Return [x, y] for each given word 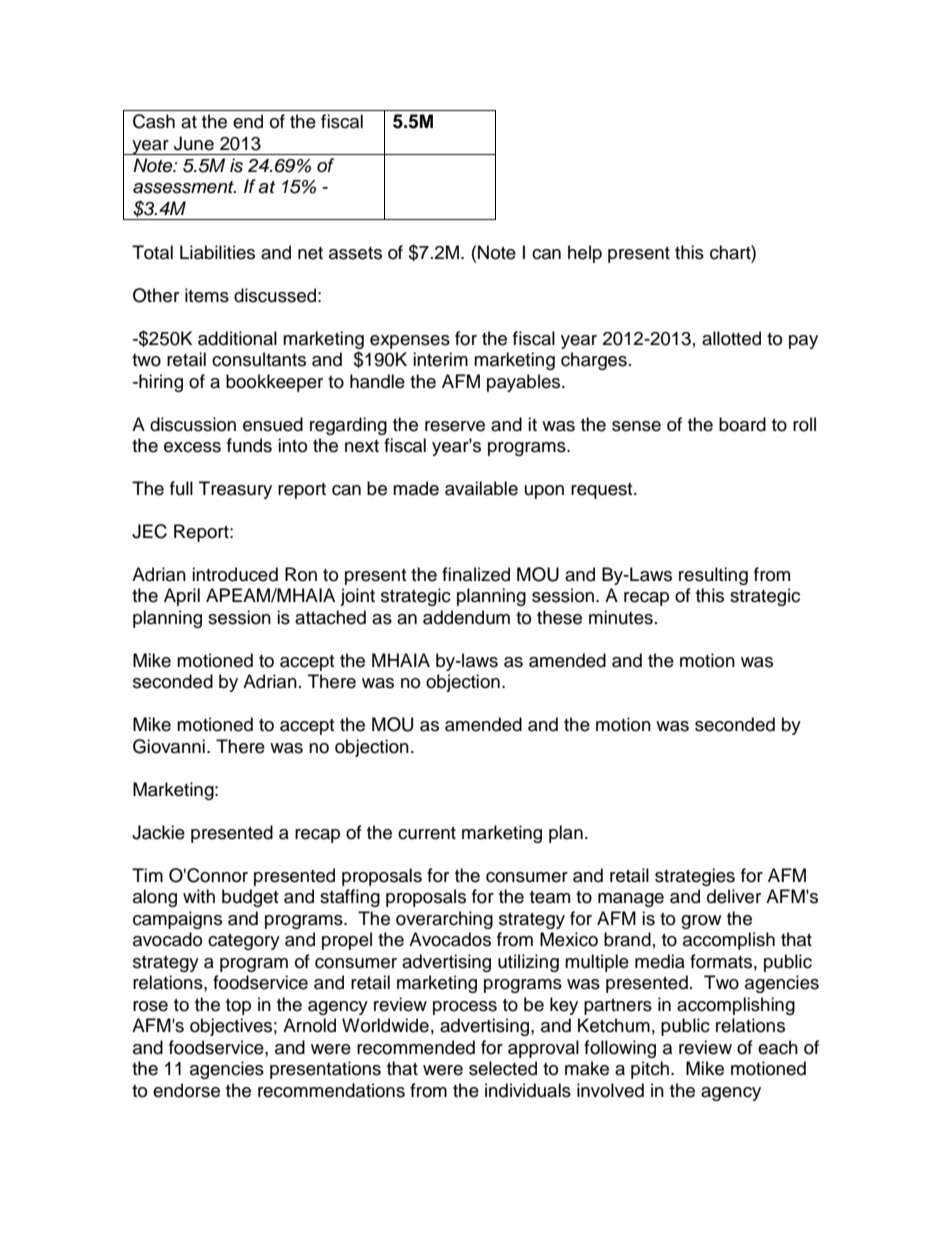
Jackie [158, 832]
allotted [731, 338]
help [585, 254]
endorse [186, 1090]
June [194, 143]
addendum [466, 617]
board [742, 424]
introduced [235, 574]
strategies [695, 877]
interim [440, 359]
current [427, 833]
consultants [259, 359]
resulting [713, 576]
